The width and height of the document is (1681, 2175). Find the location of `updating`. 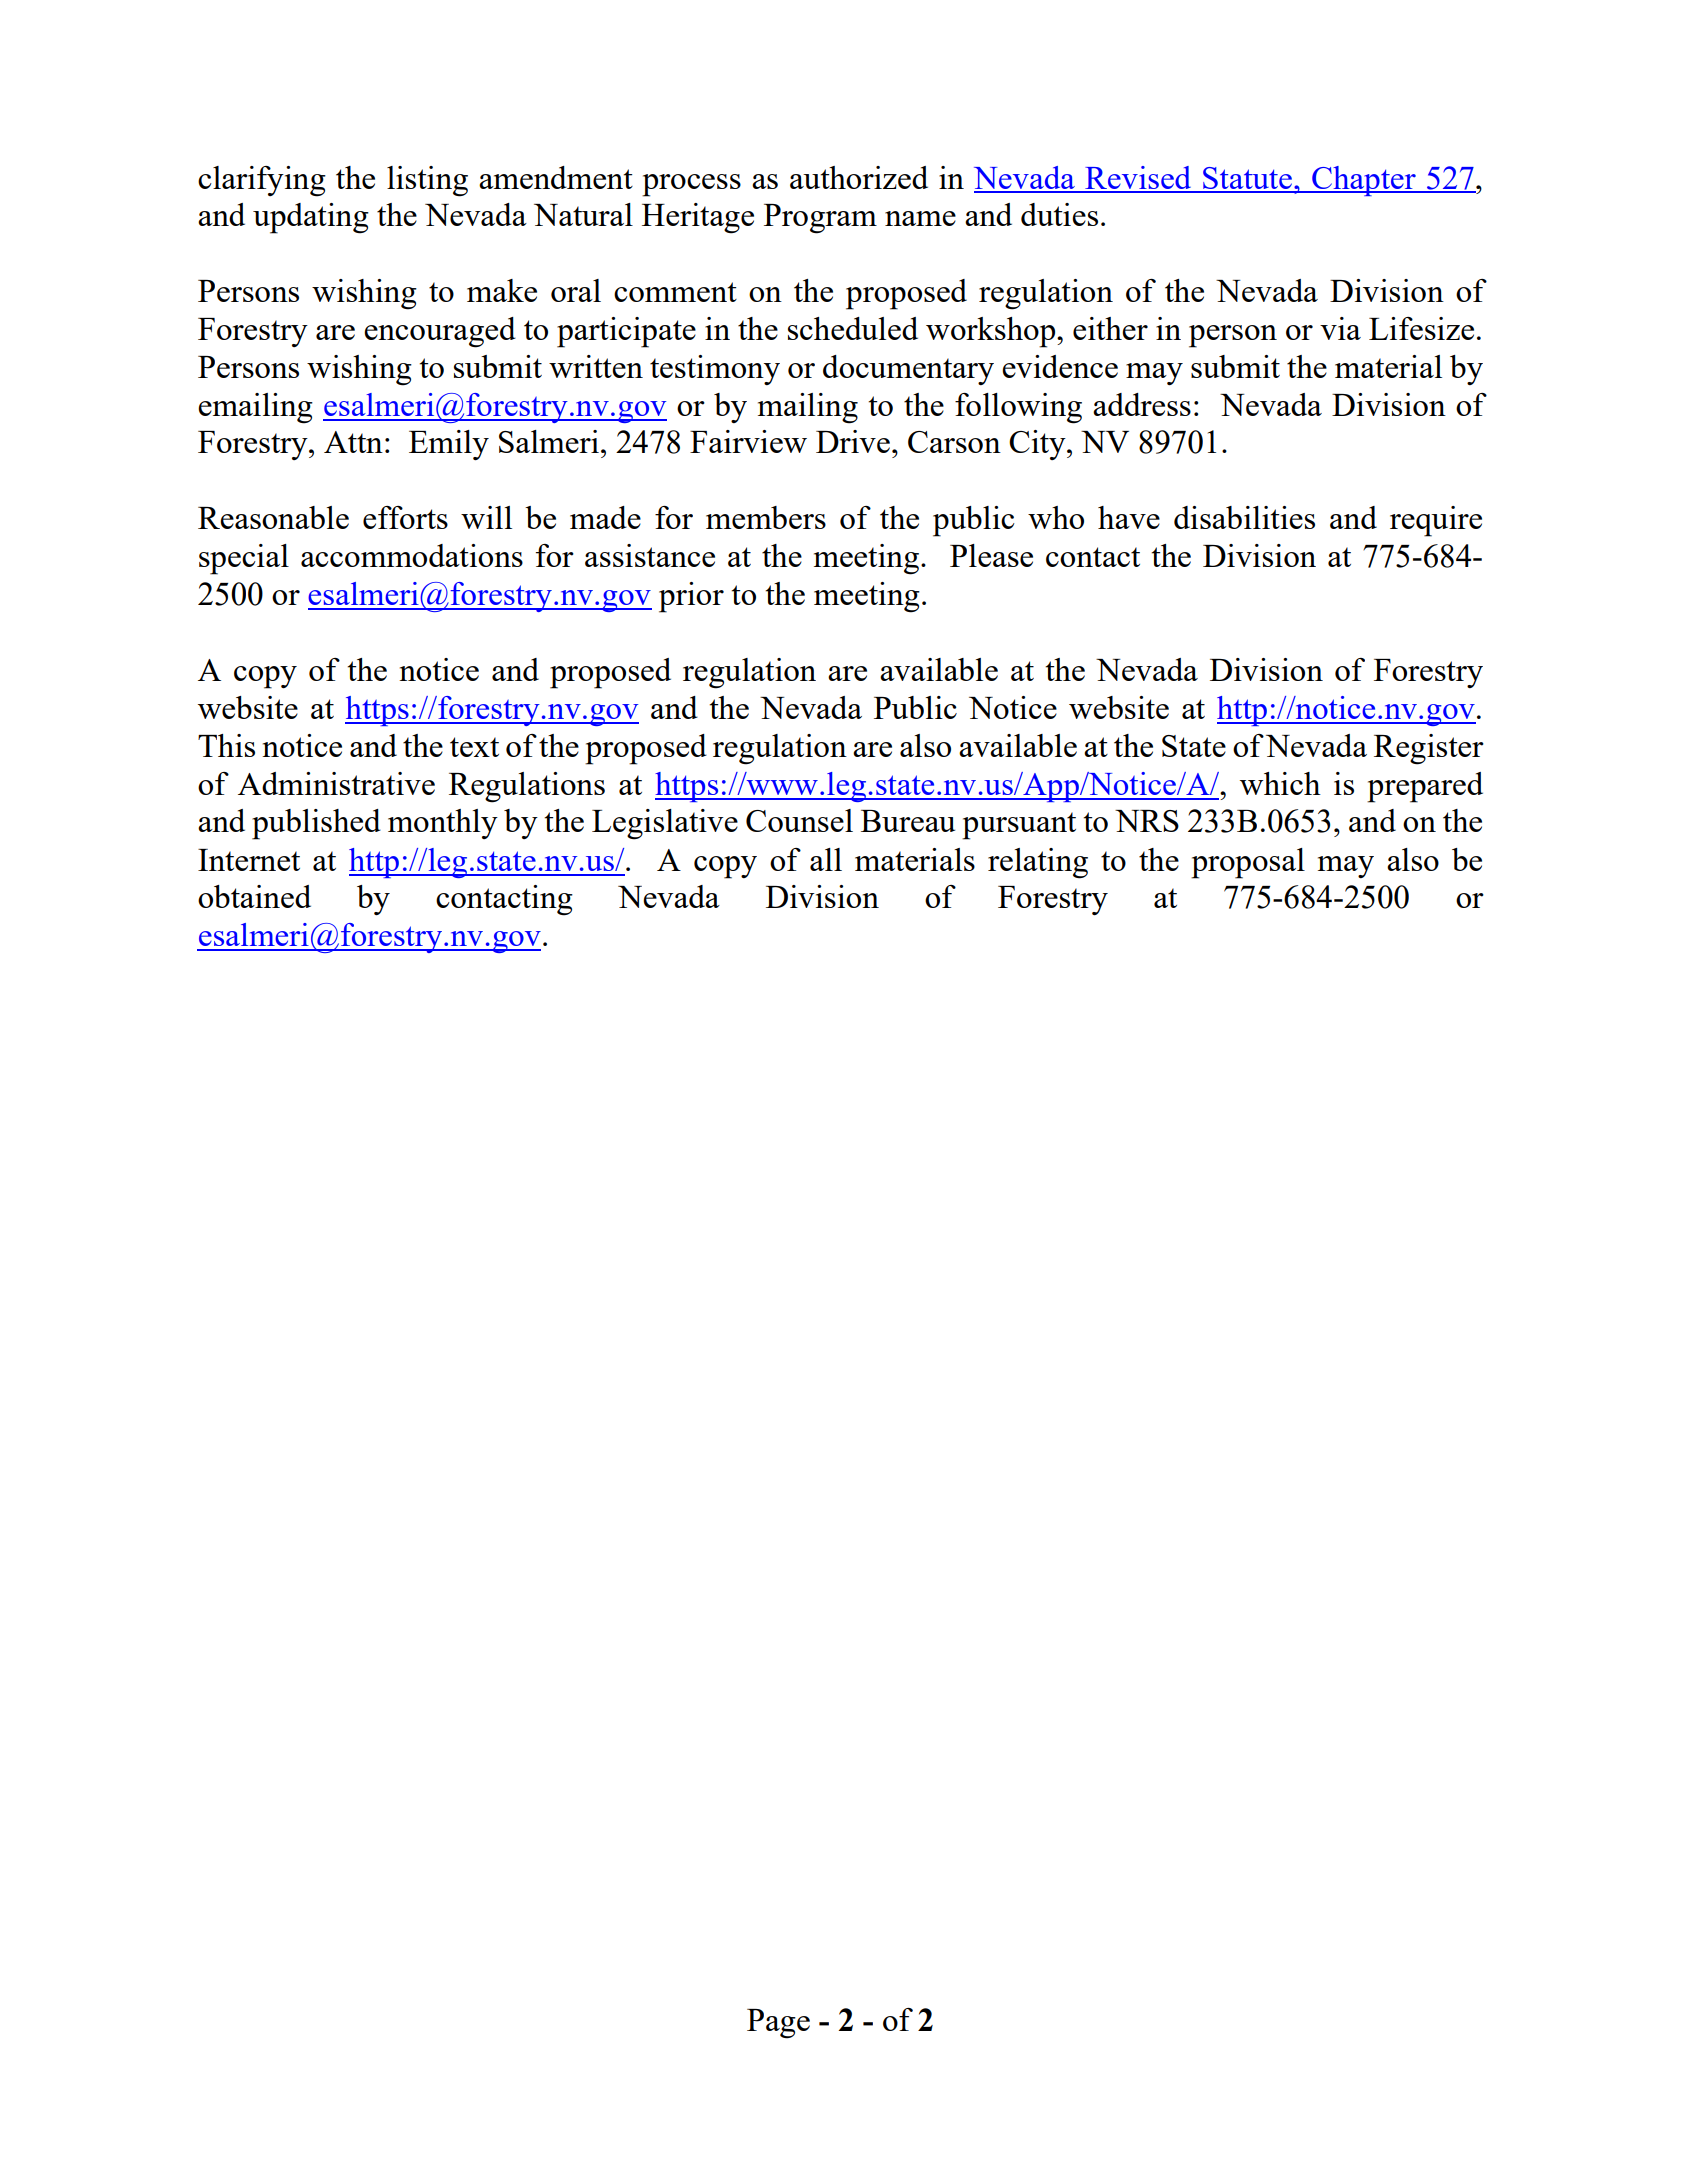

updating is located at coordinates (311, 218).
